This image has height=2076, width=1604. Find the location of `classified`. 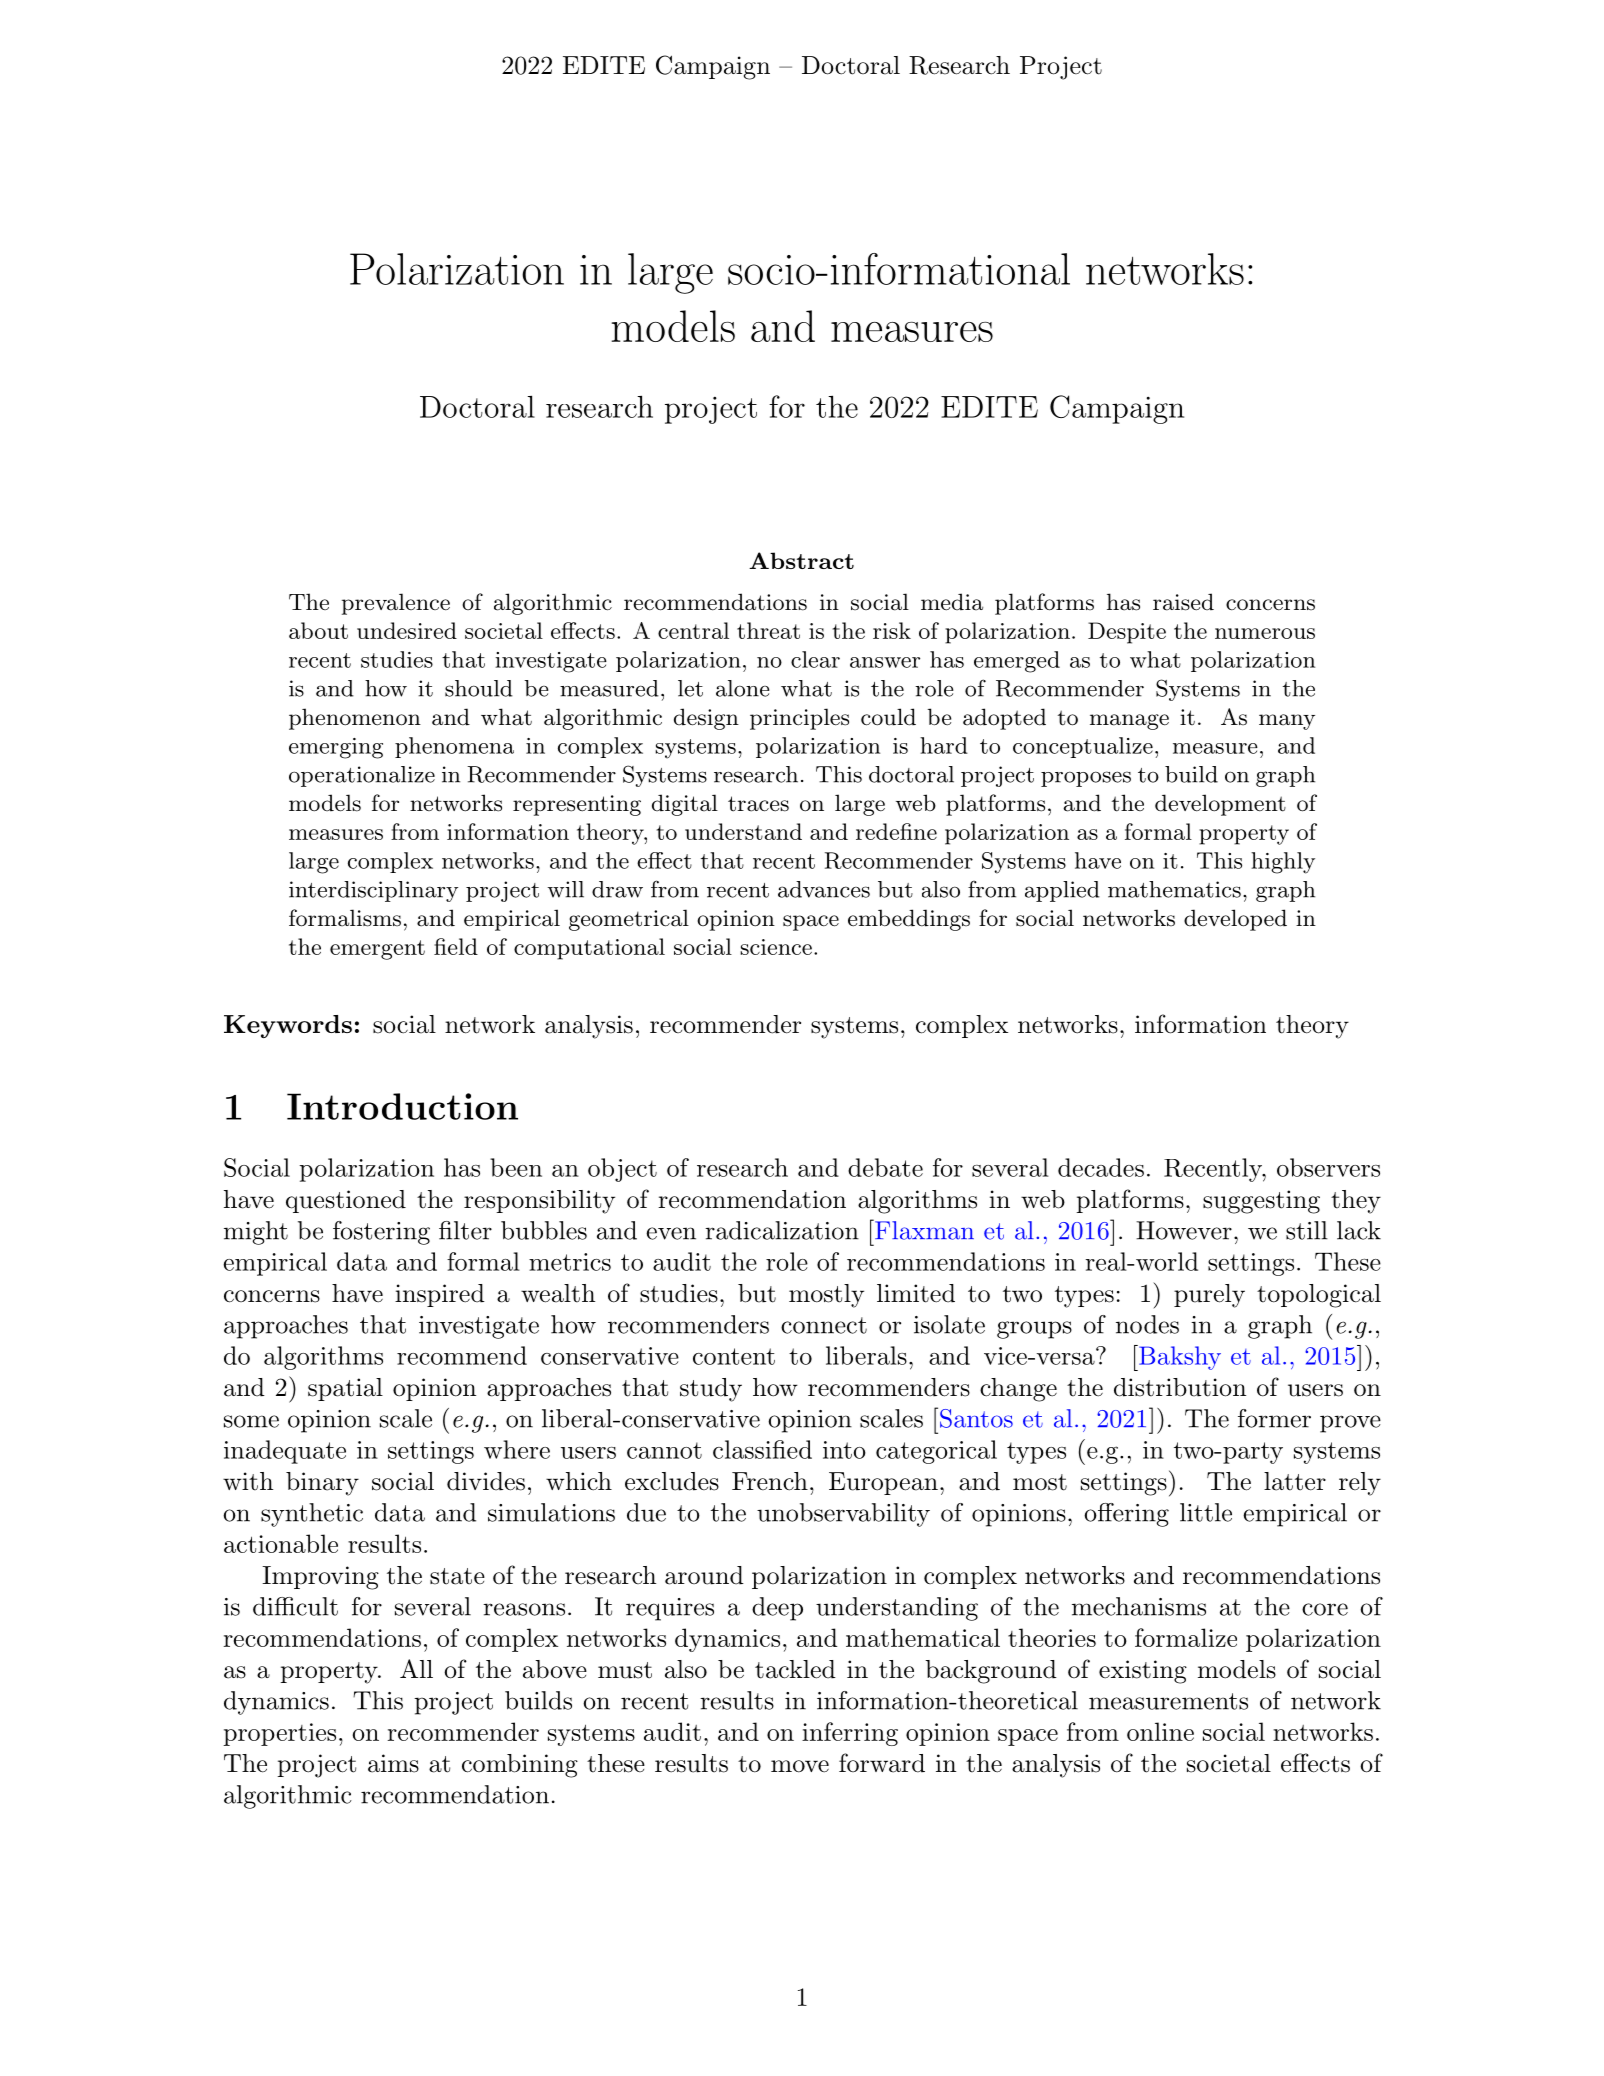

classified is located at coordinates (762, 1449).
